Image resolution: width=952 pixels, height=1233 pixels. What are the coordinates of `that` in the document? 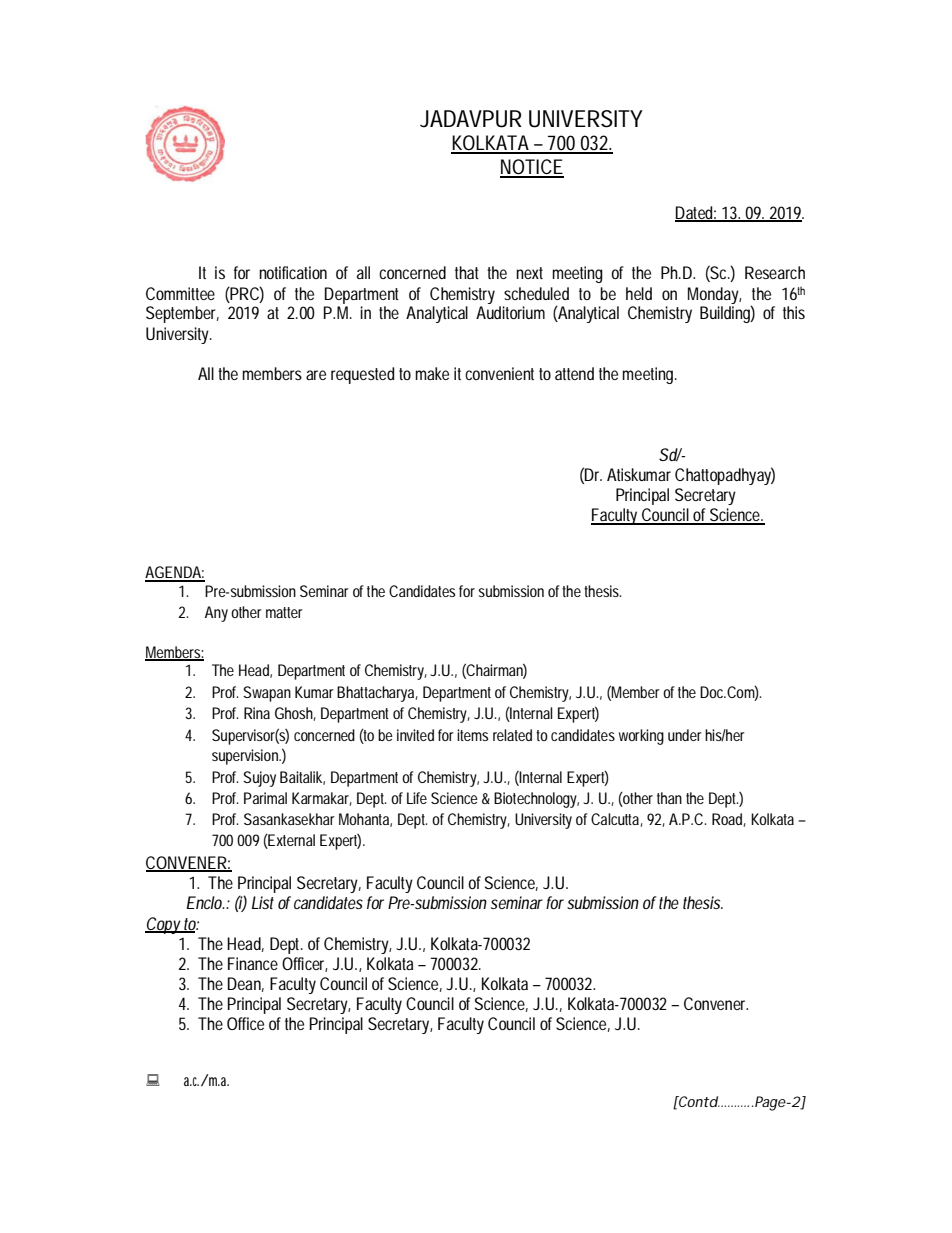 It's located at (467, 272).
